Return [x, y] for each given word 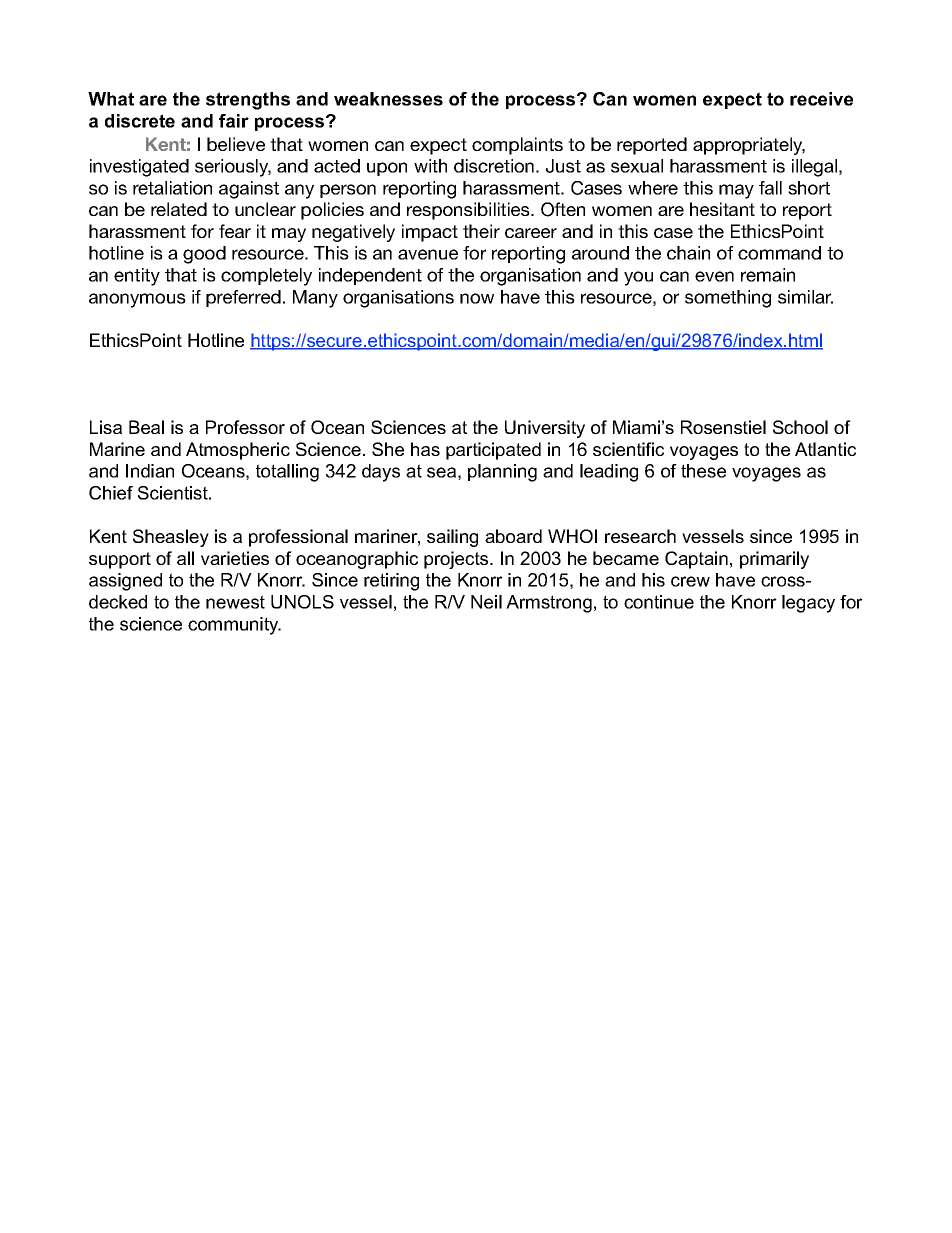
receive [821, 99]
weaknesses [388, 99]
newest [235, 602]
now [477, 298]
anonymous [137, 300]
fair [234, 121]
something [728, 299]
